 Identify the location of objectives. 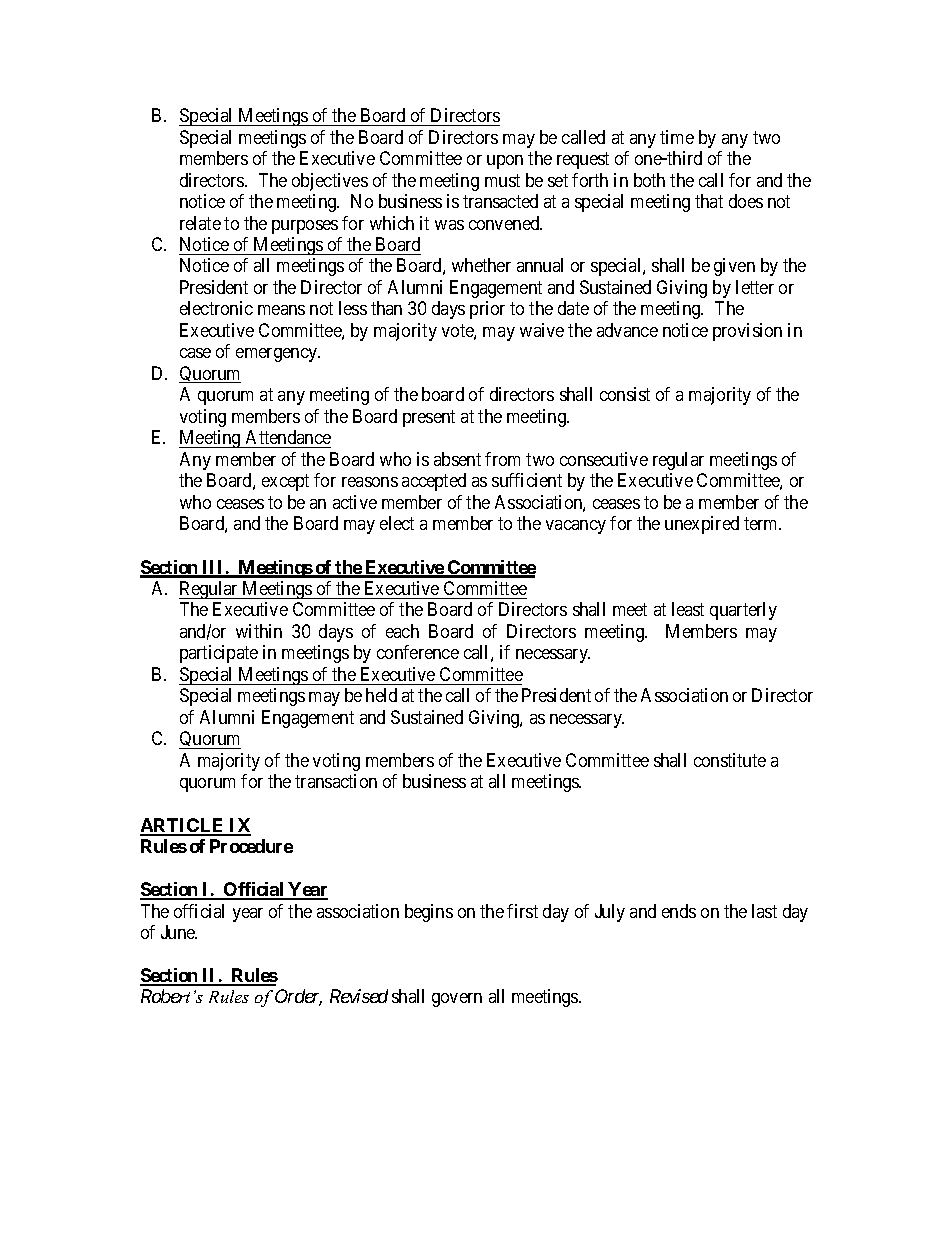
(330, 182).
